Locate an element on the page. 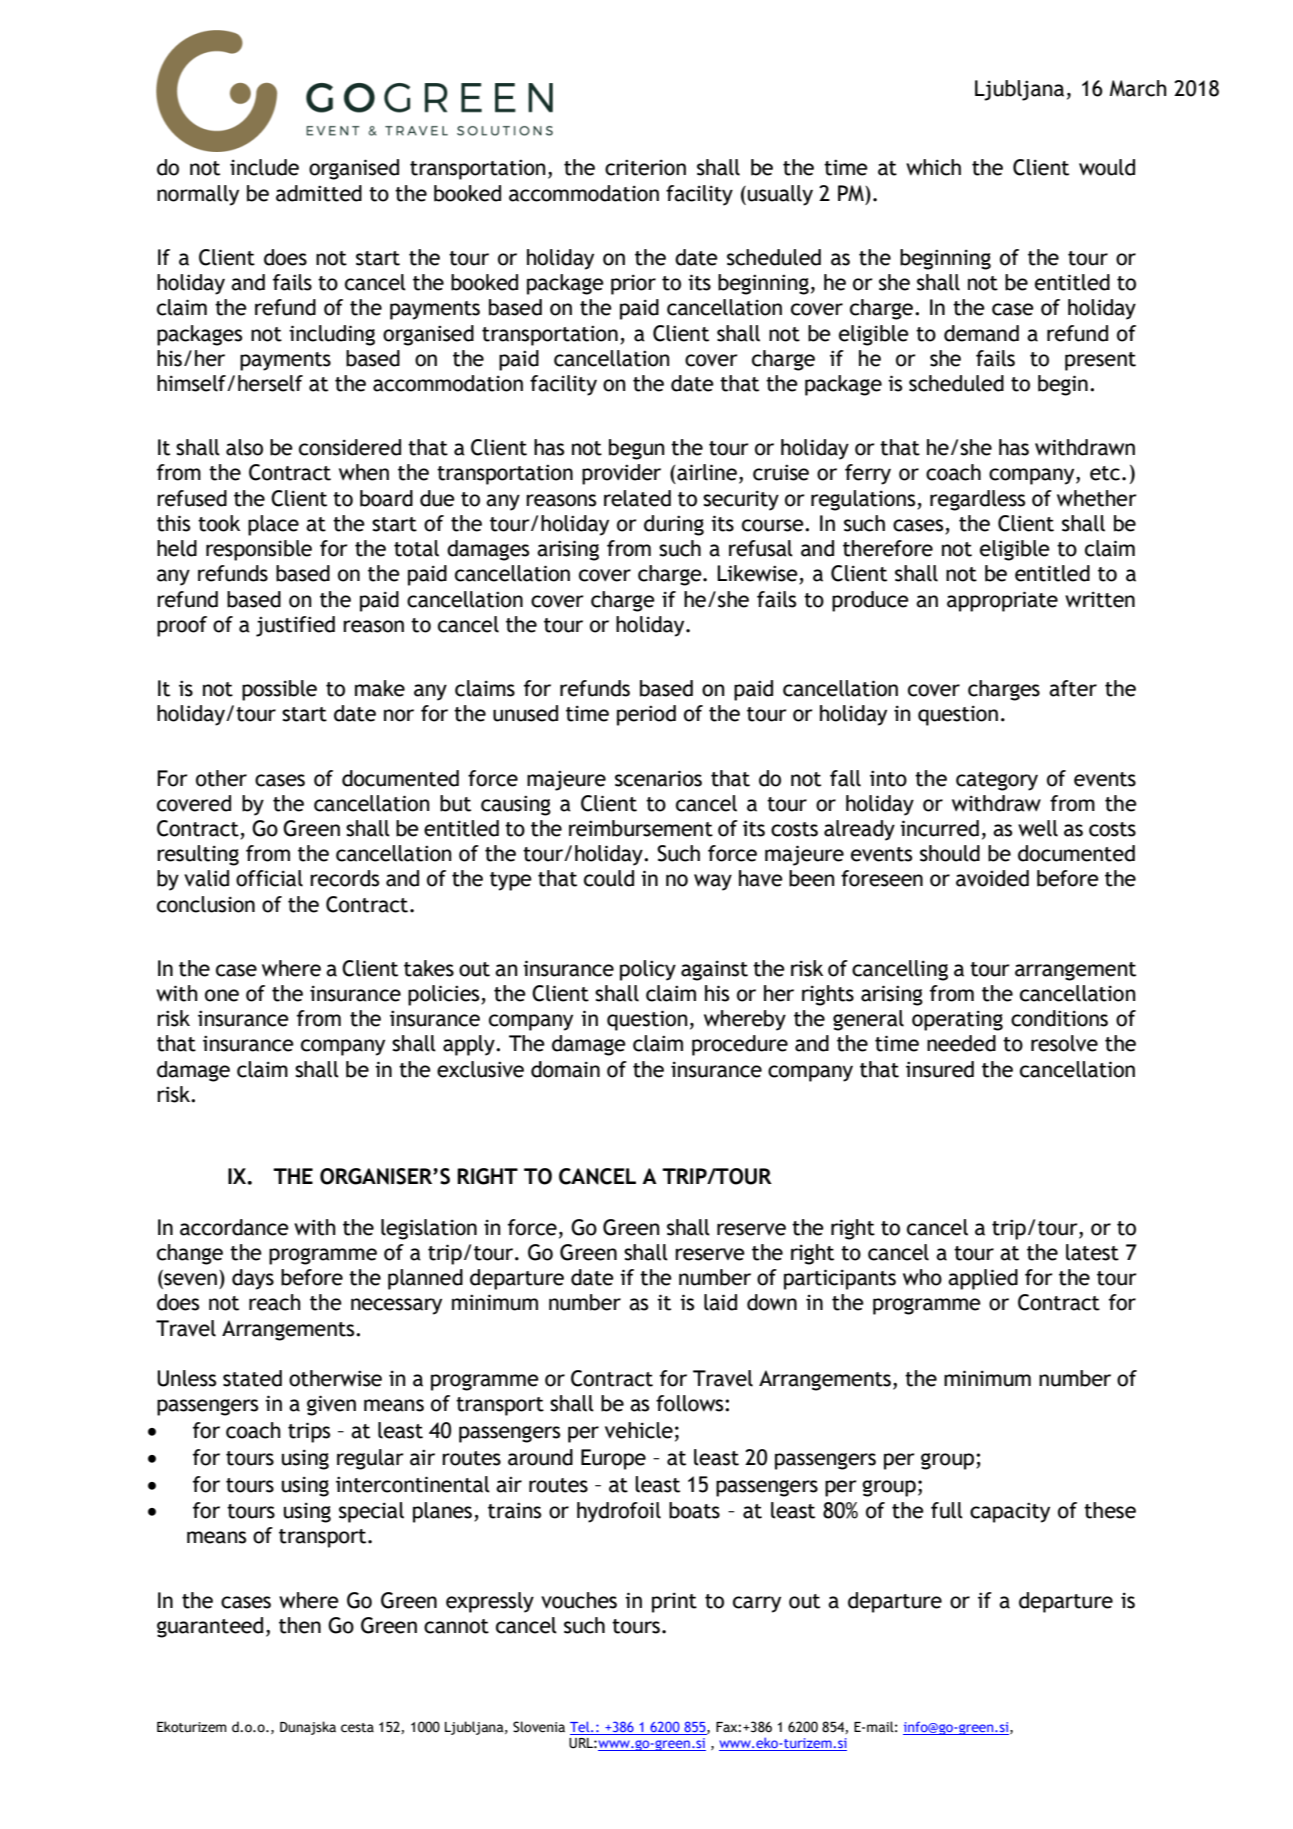 The image size is (1293, 1829). criterion is located at coordinates (645, 167).
